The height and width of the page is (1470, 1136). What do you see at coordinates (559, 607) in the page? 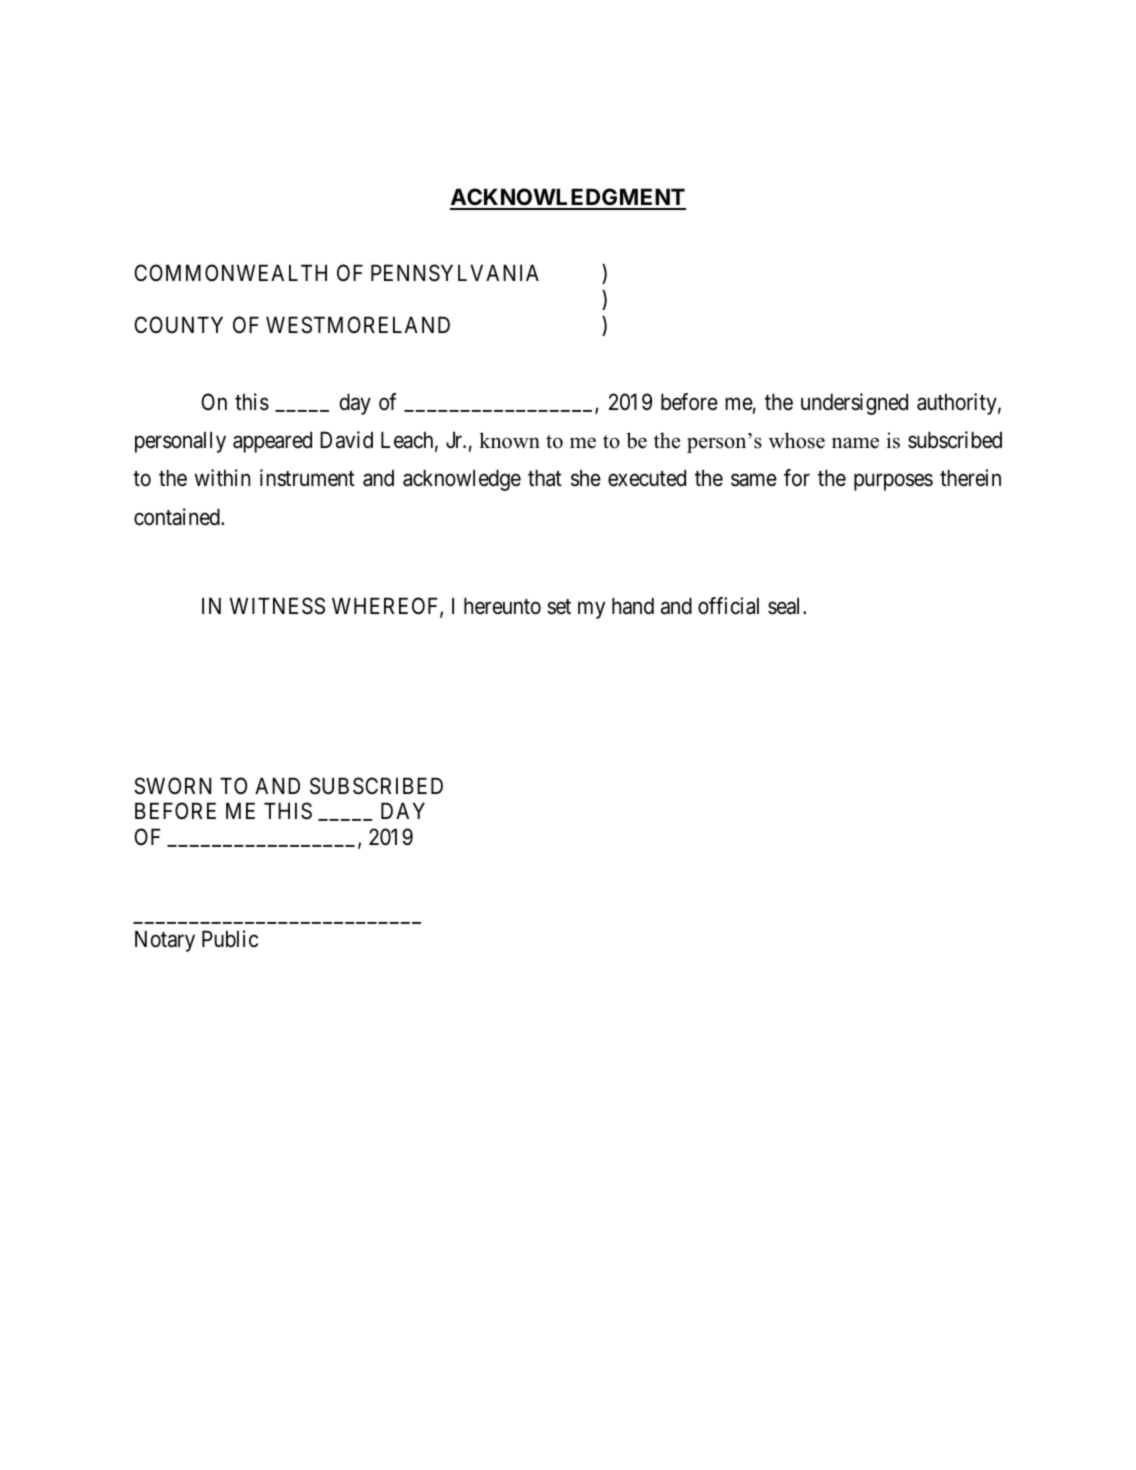
I see `set` at bounding box center [559, 607].
